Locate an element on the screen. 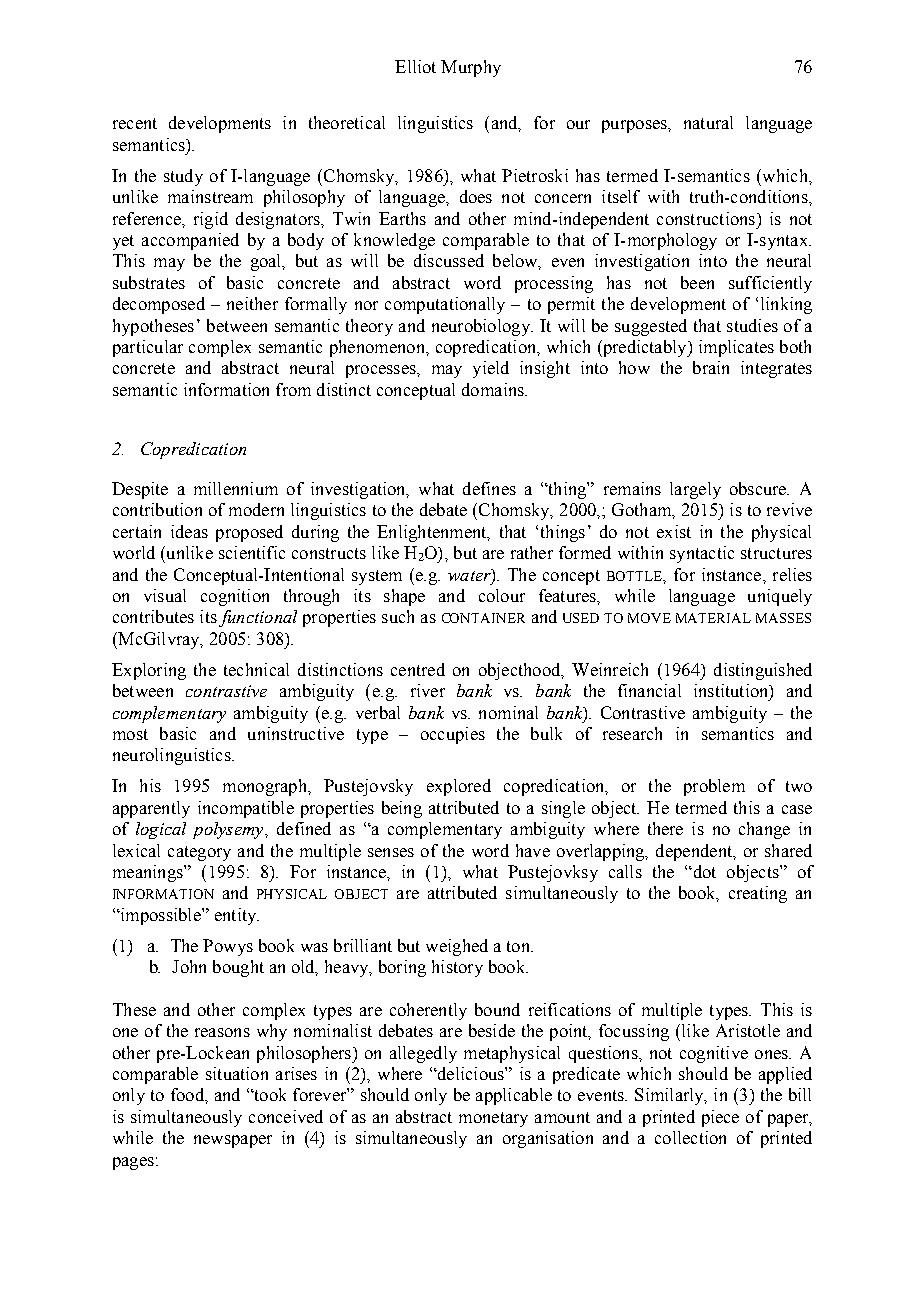 This screenshot has height=1308, width=924. explored is located at coordinates (459, 787).
